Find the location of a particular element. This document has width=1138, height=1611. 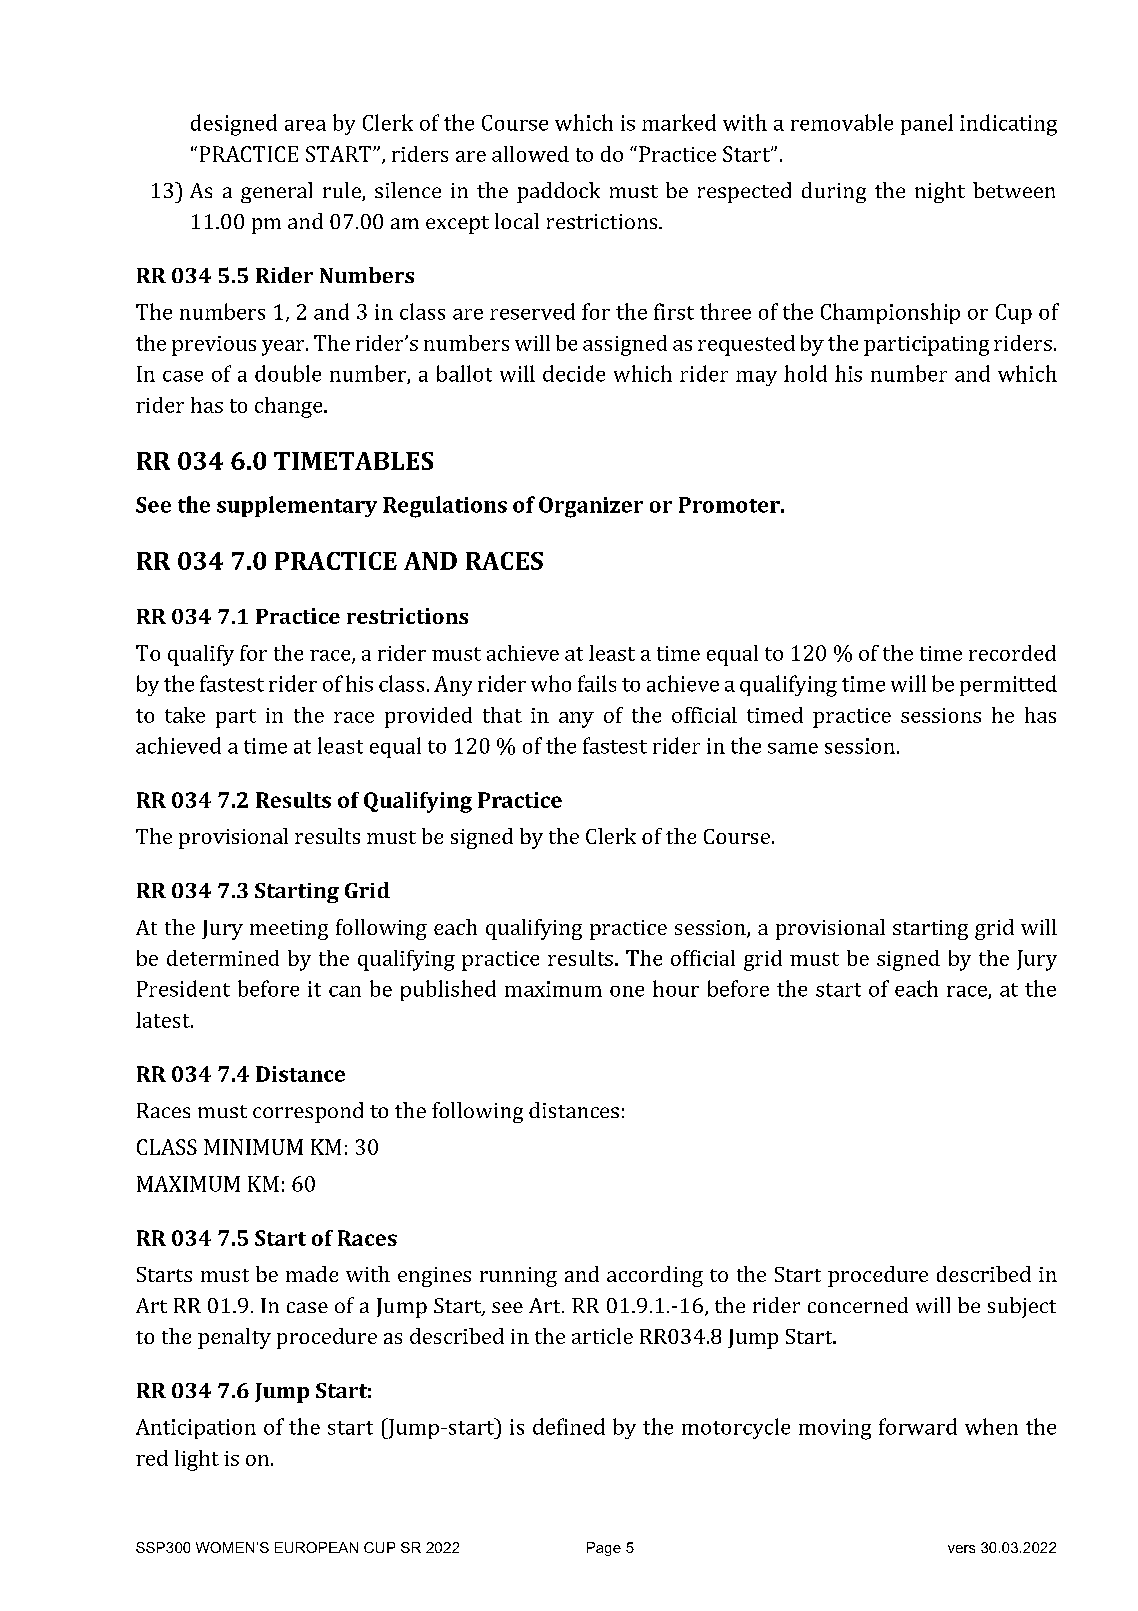

forward is located at coordinates (918, 1426).
